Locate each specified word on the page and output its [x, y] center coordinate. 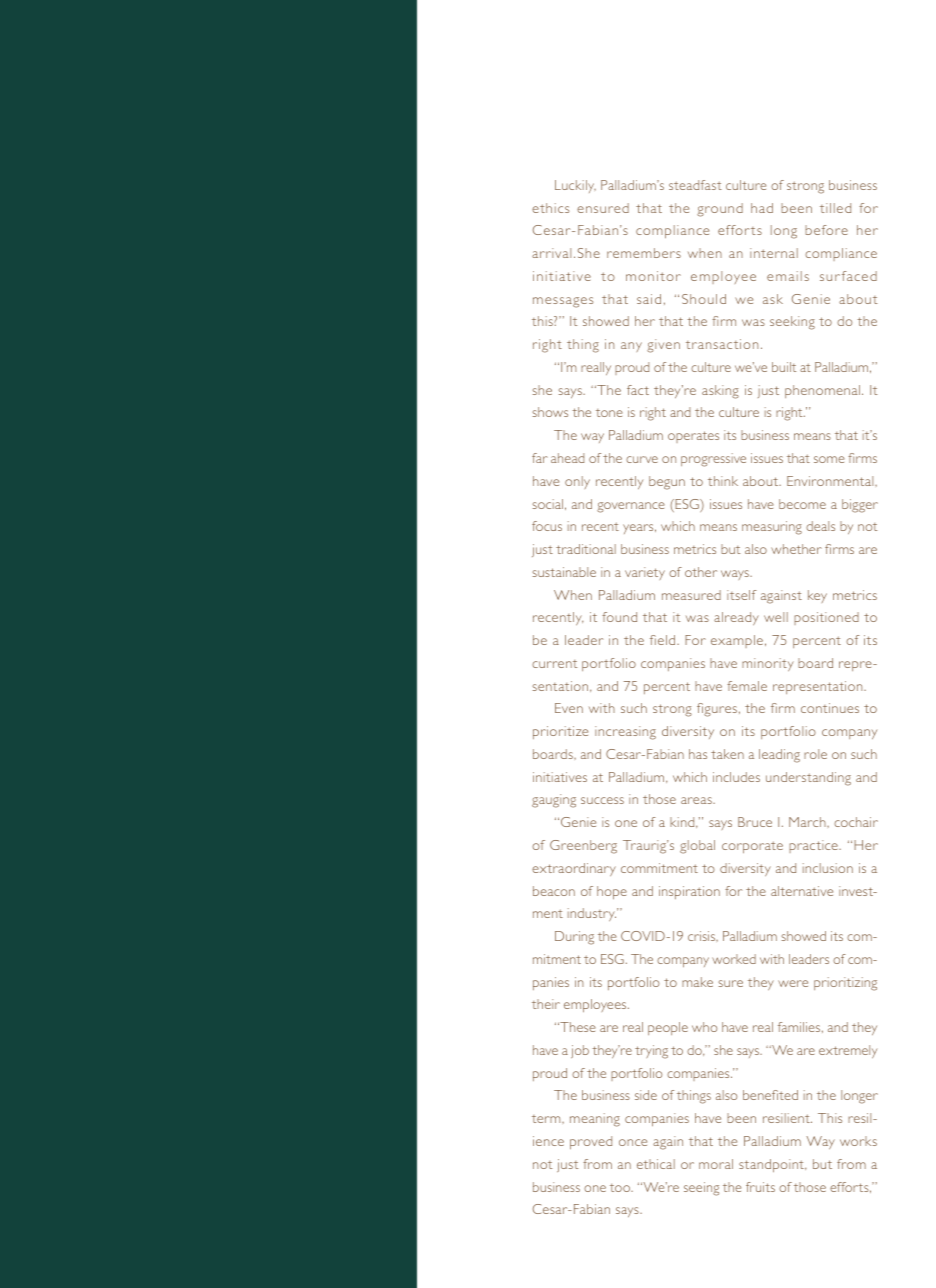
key [817, 596]
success [602, 800]
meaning [595, 1120]
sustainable [564, 572]
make [697, 982]
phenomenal [822, 391]
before [826, 230]
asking [720, 392]
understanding [808, 779]
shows [550, 412]
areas [697, 800]
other [701, 572]
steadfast [695, 185]
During [574, 938]
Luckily [575, 186]
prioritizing [845, 984]
